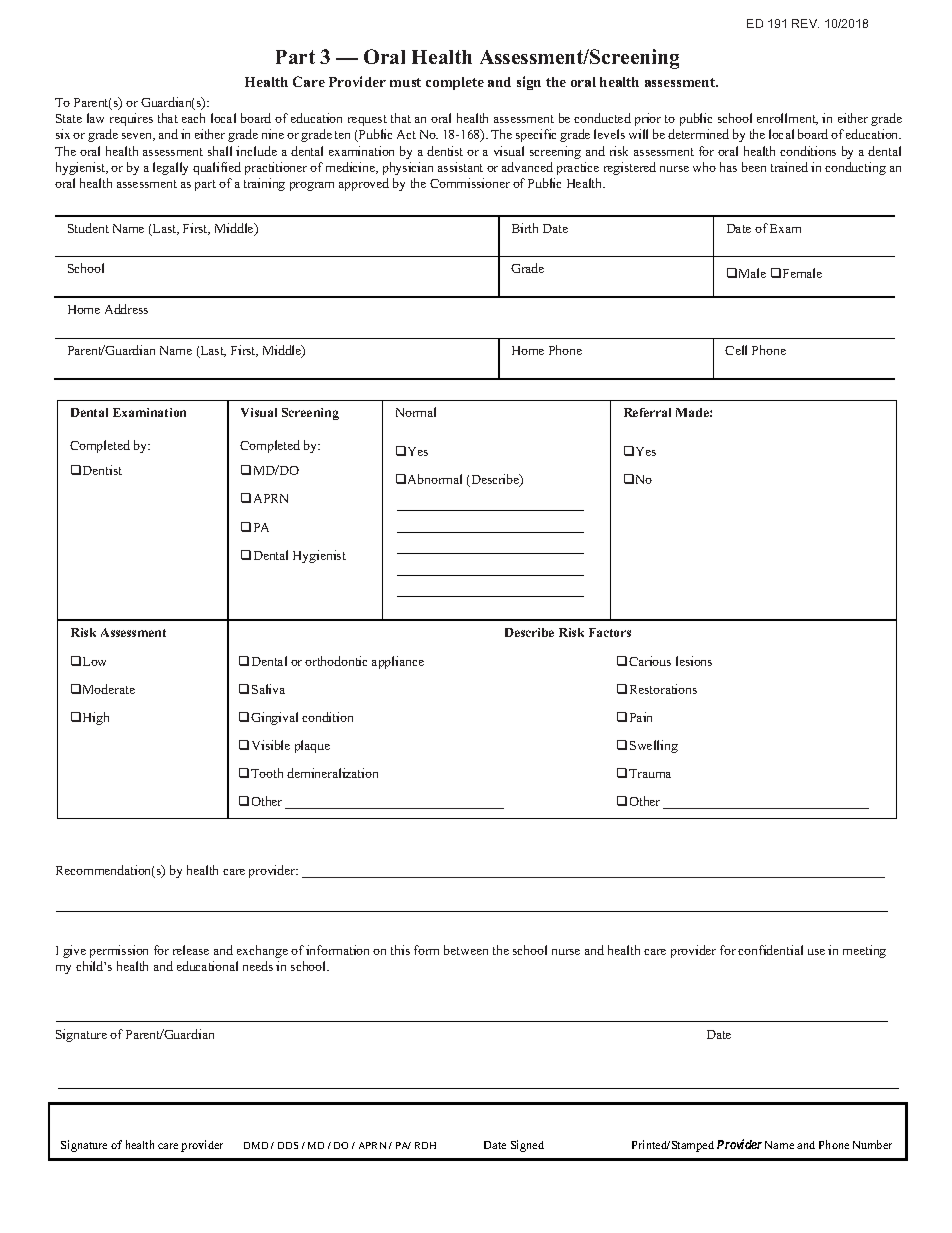  What do you see at coordinates (694, 661) in the document?
I see `lesions` at bounding box center [694, 661].
